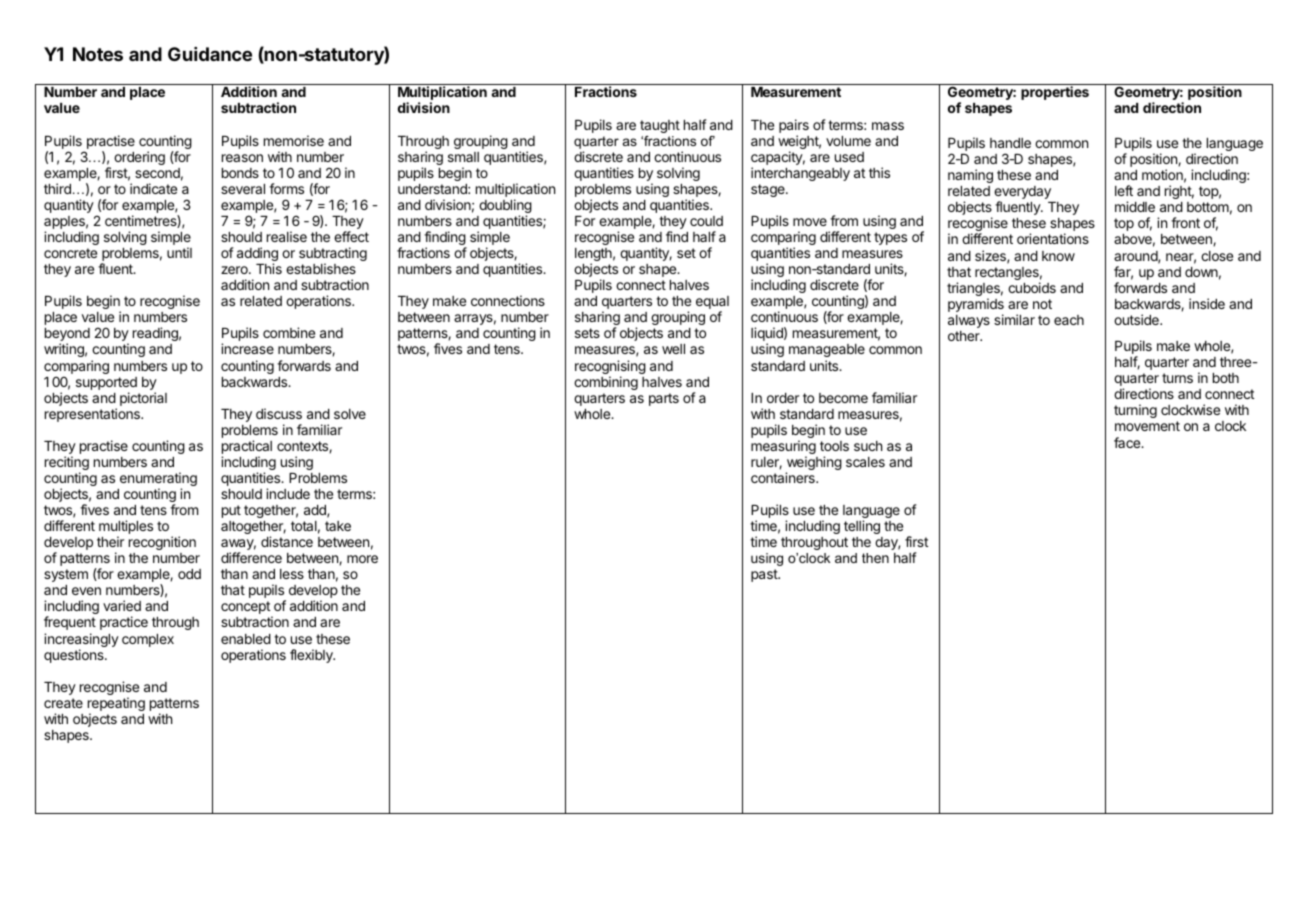 The image size is (1308, 924). I want to click on turning, so click(1135, 411).
